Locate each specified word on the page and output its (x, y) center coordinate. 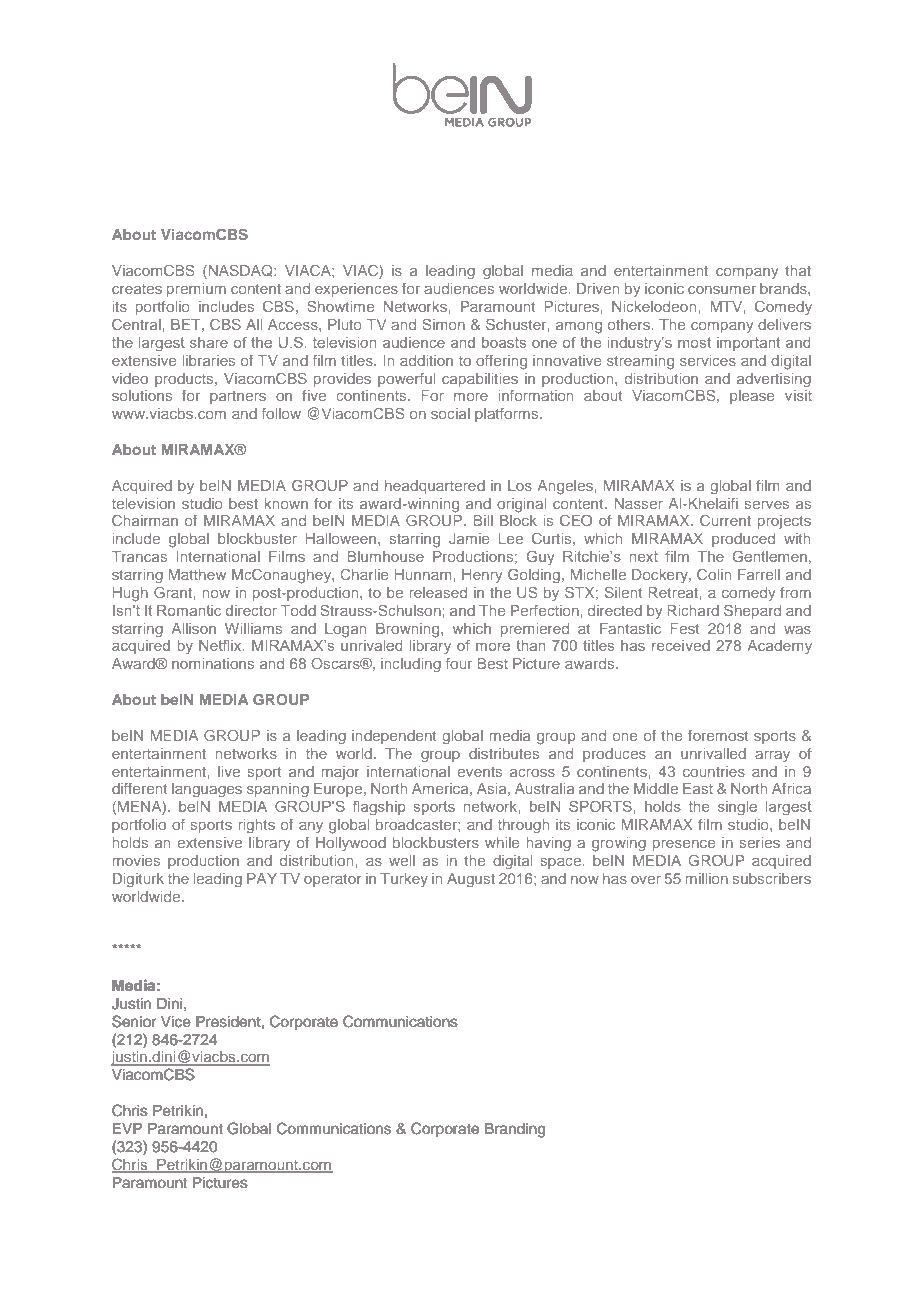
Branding (515, 1130)
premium (196, 290)
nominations (213, 663)
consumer (722, 290)
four (459, 663)
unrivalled (713, 753)
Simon (443, 324)
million (706, 878)
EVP (127, 1128)
